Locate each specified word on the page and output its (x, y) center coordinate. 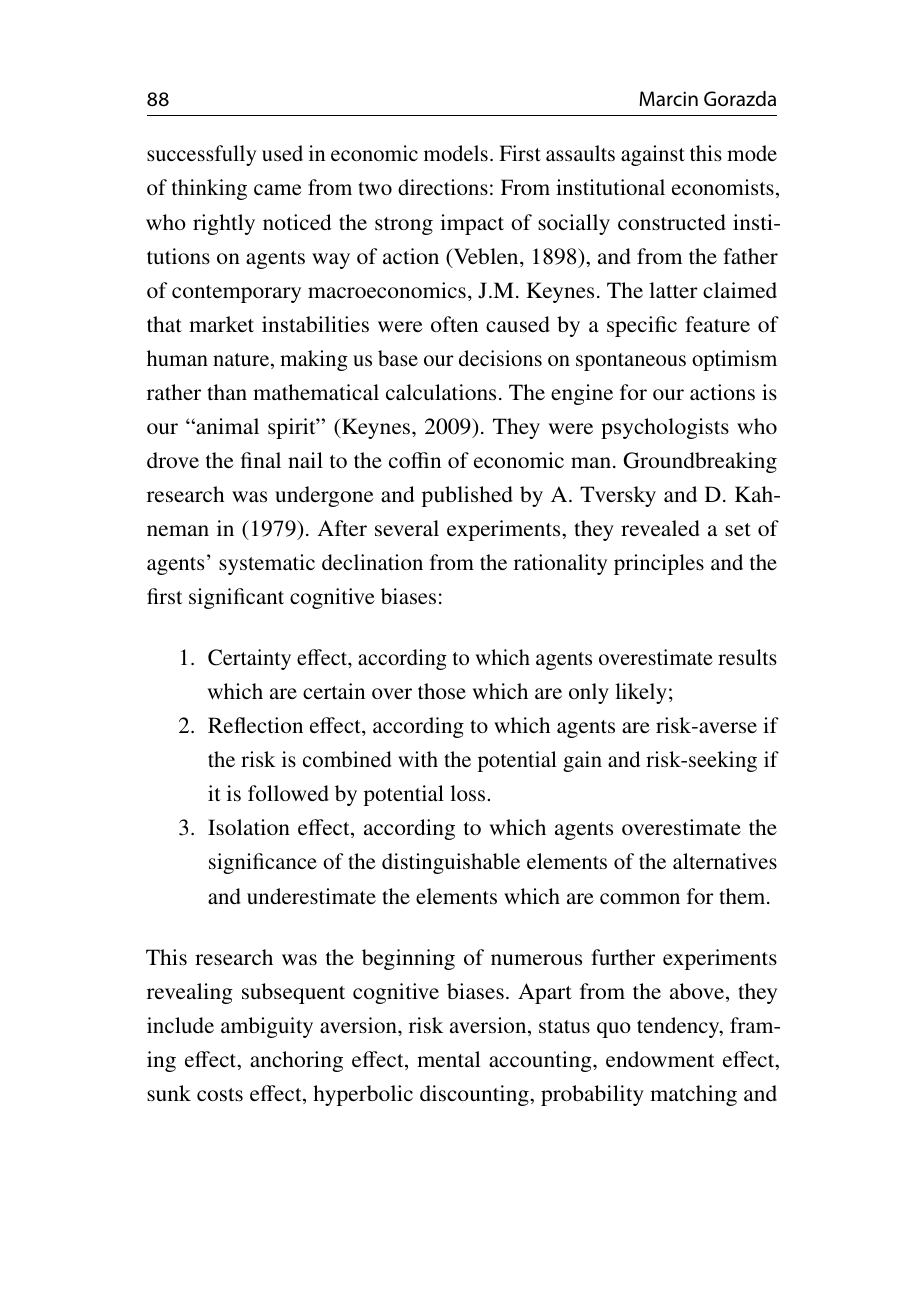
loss (467, 793)
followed (288, 793)
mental (449, 1059)
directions (443, 187)
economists (723, 187)
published (467, 496)
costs (220, 1095)
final (261, 460)
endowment (660, 1059)
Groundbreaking (700, 462)
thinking (209, 189)
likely (641, 693)
